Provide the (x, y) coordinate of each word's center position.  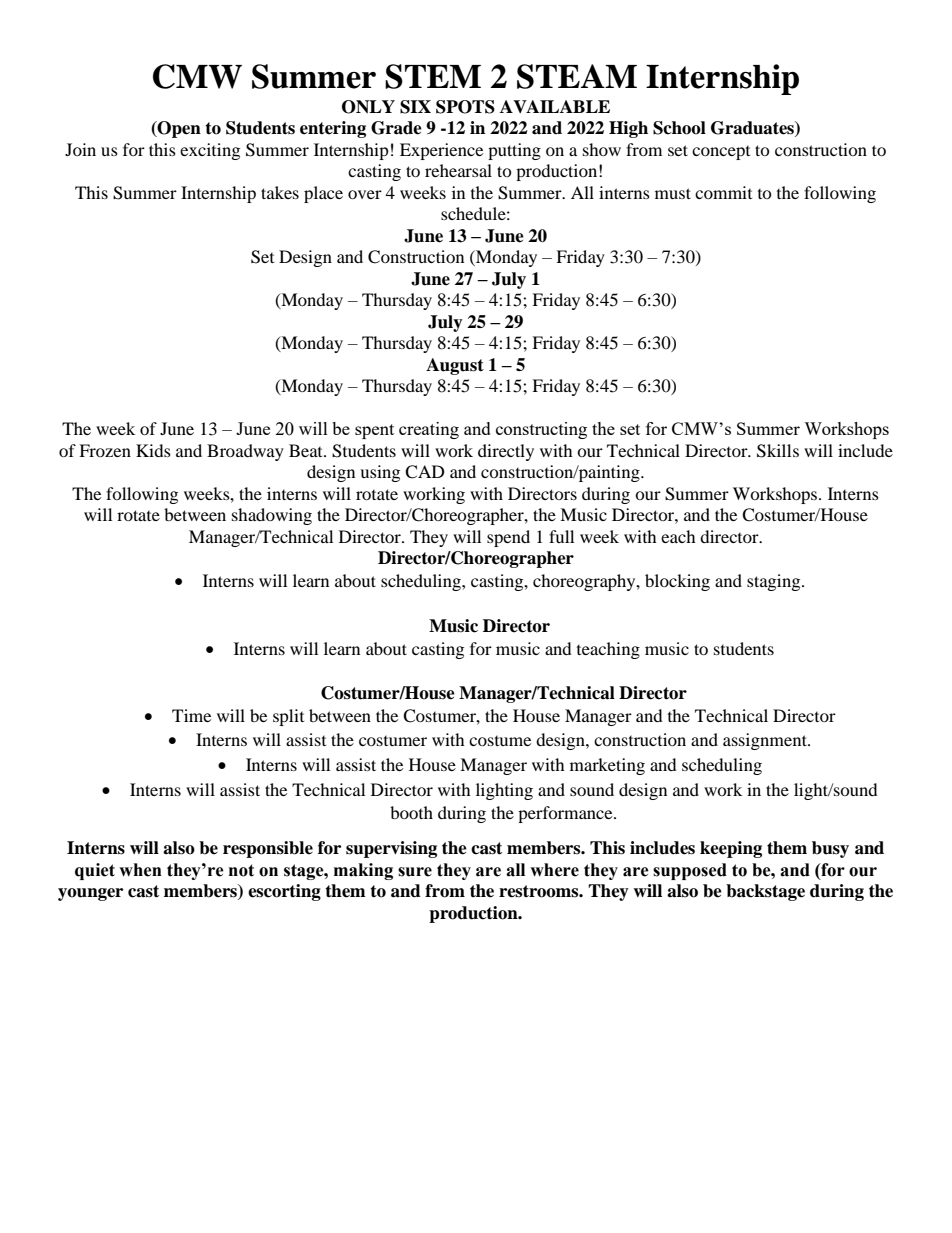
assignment (766, 741)
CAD (425, 472)
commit (723, 192)
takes (280, 192)
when (140, 870)
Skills (778, 451)
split (288, 717)
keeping (731, 849)
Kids (153, 450)
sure (415, 872)
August (455, 366)
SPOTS (465, 107)
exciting (210, 151)
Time (191, 715)
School (679, 128)
